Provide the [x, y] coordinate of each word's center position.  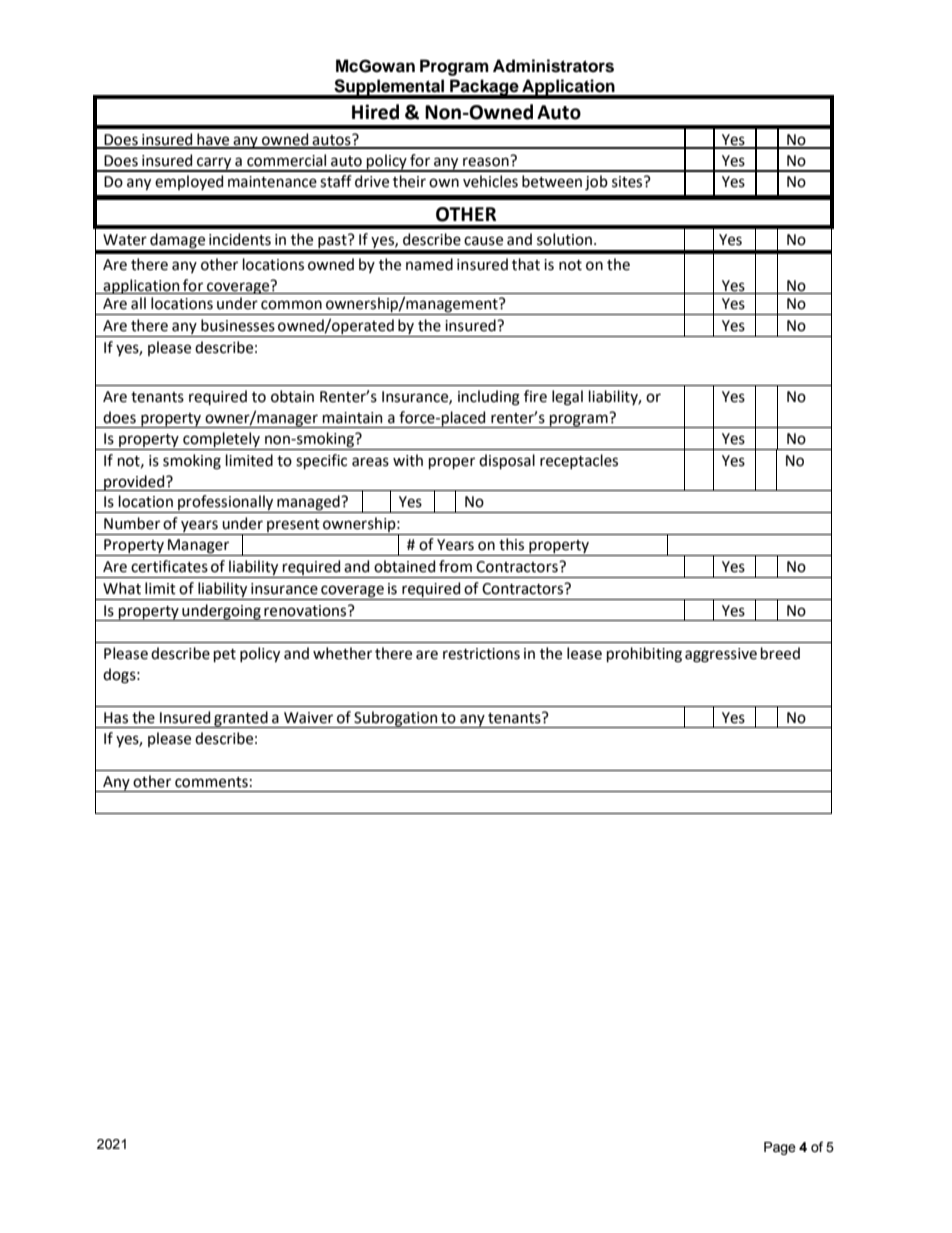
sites [628, 182]
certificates [169, 566]
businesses [238, 325]
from [455, 566]
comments [211, 782]
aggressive [721, 655]
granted [241, 719]
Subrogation [396, 719]
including [489, 398]
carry [214, 164]
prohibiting [644, 655]
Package [484, 88]
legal [567, 398]
